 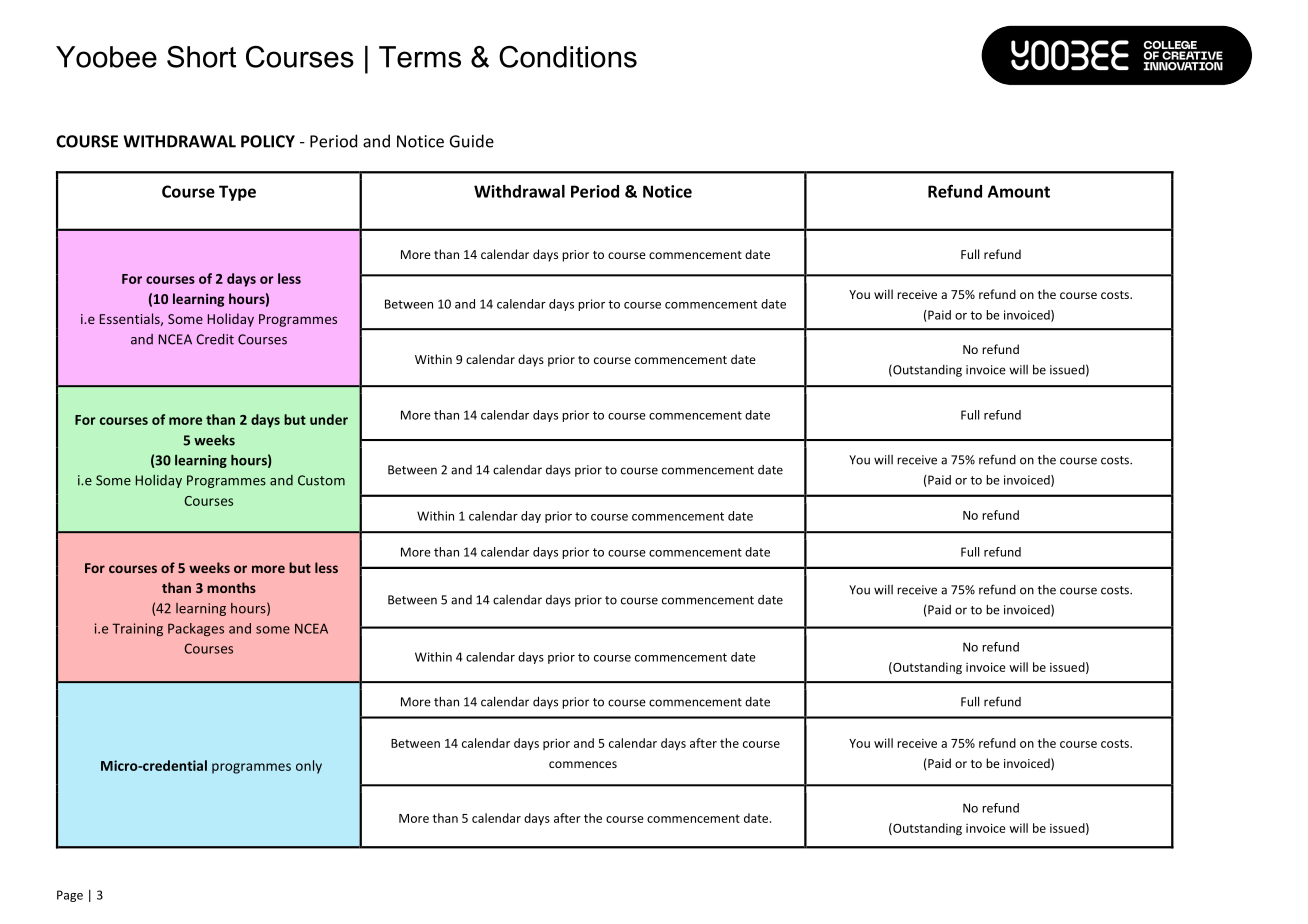 What do you see at coordinates (70, 896) in the screenshot?
I see `Page` at bounding box center [70, 896].
